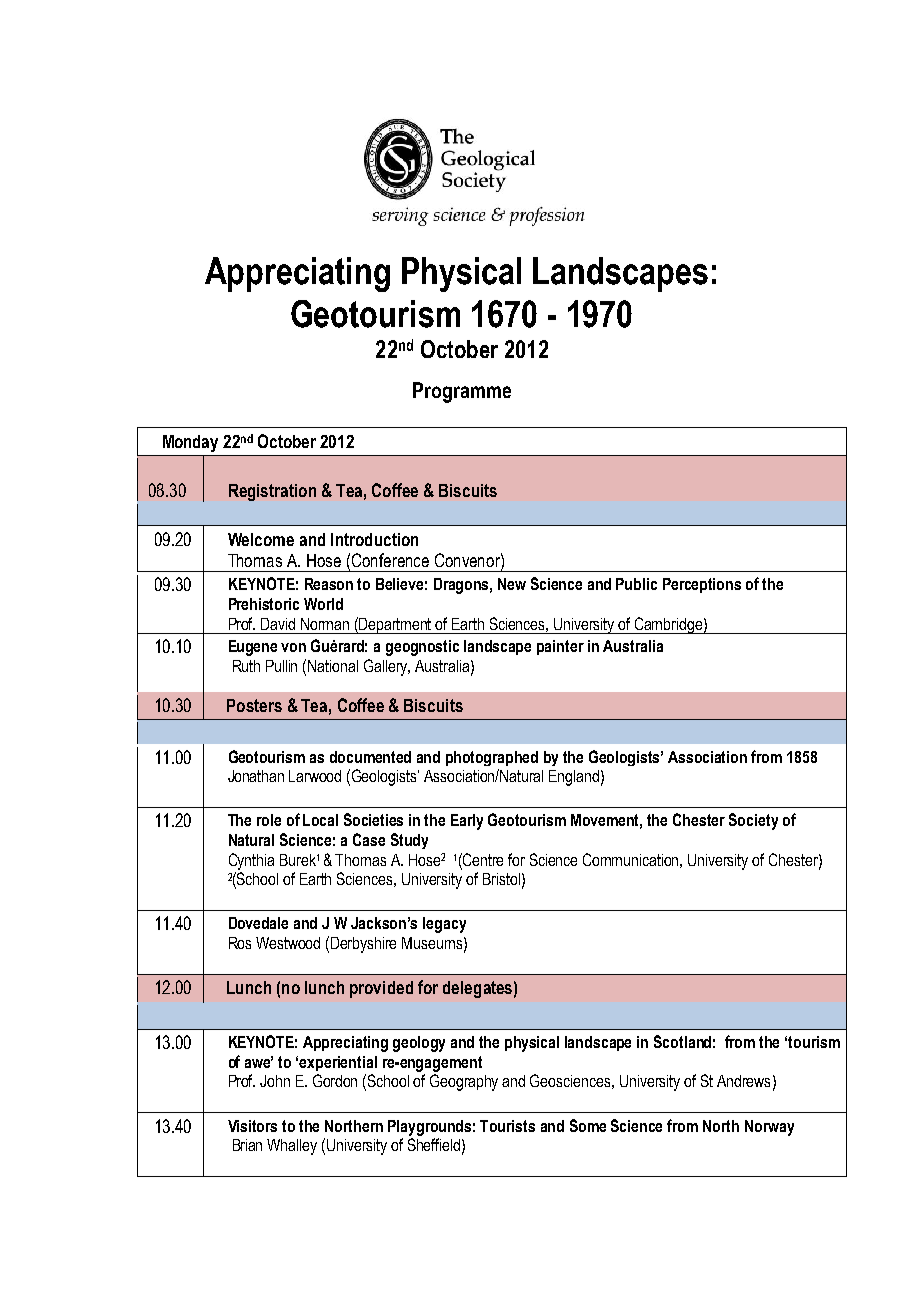 The width and height of the screenshot is (924, 1308). I want to click on legacy, so click(444, 925).
